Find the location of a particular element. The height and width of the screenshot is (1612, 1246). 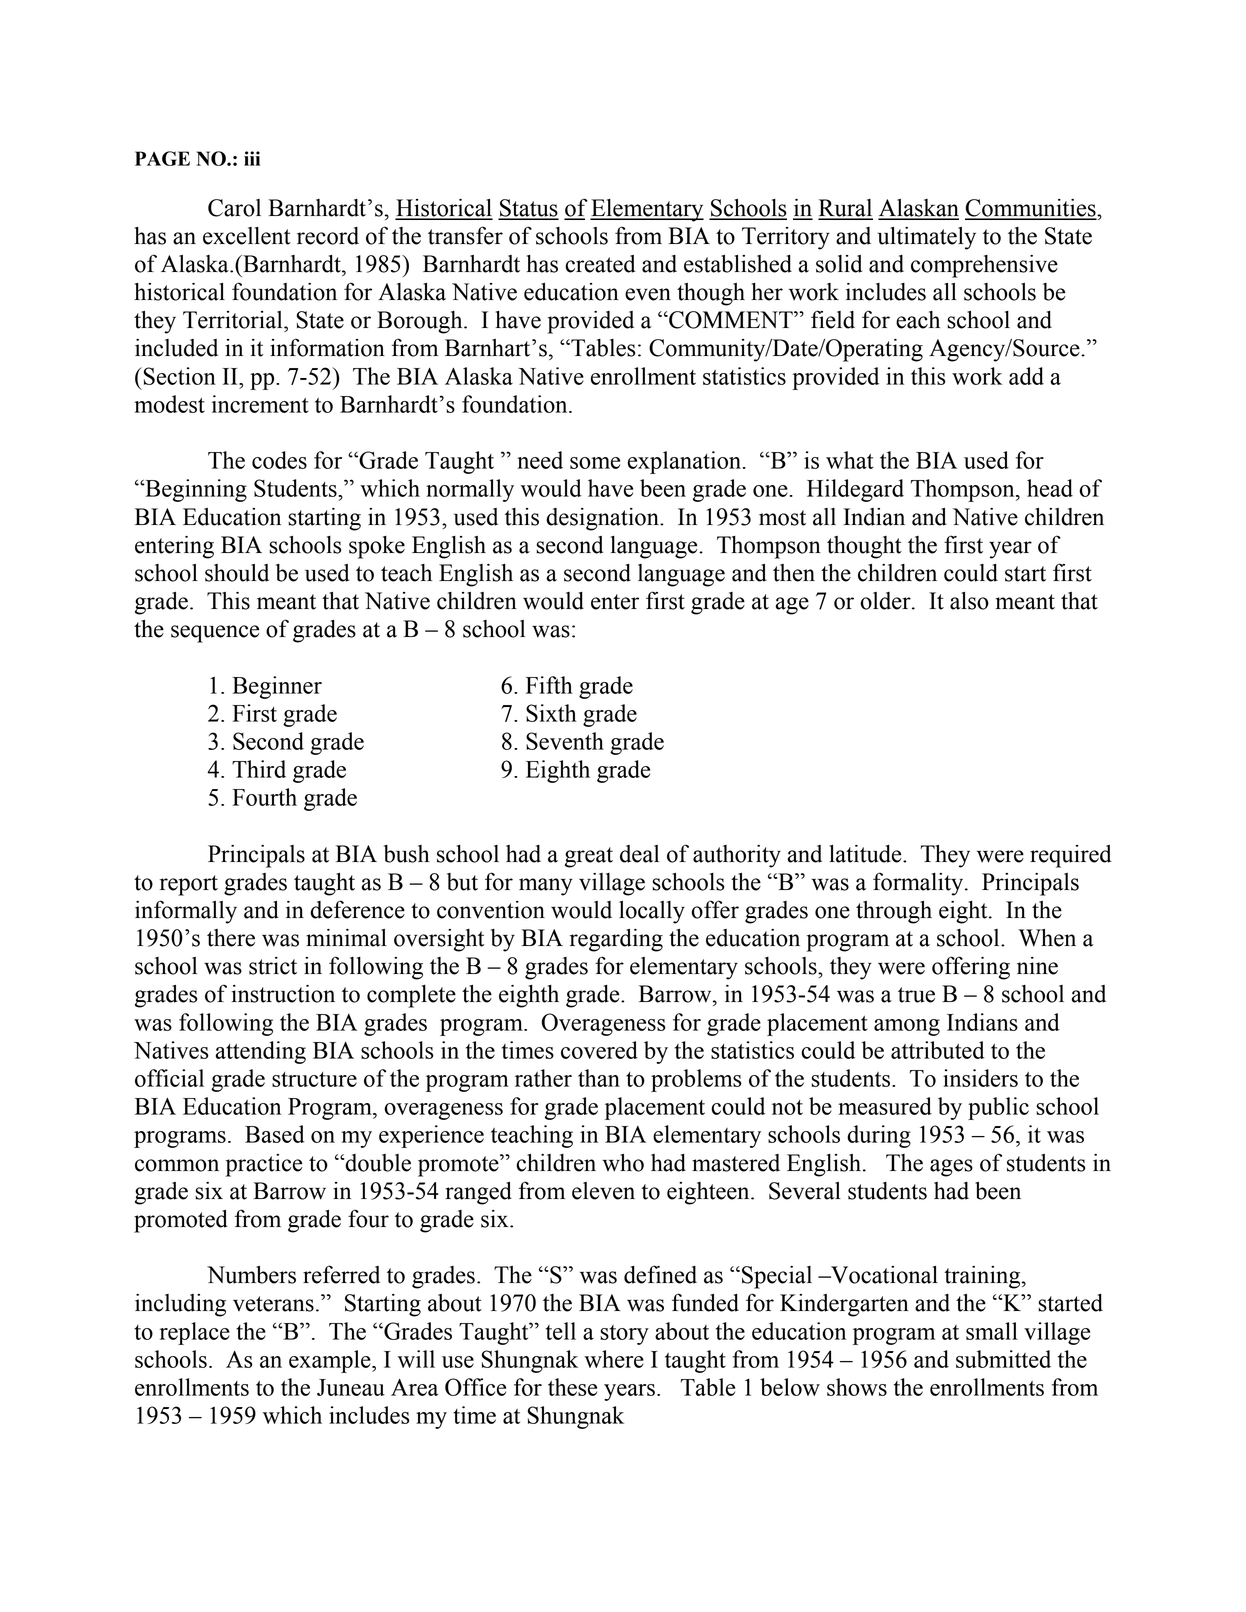

example is located at coordinates (331, 1361).
